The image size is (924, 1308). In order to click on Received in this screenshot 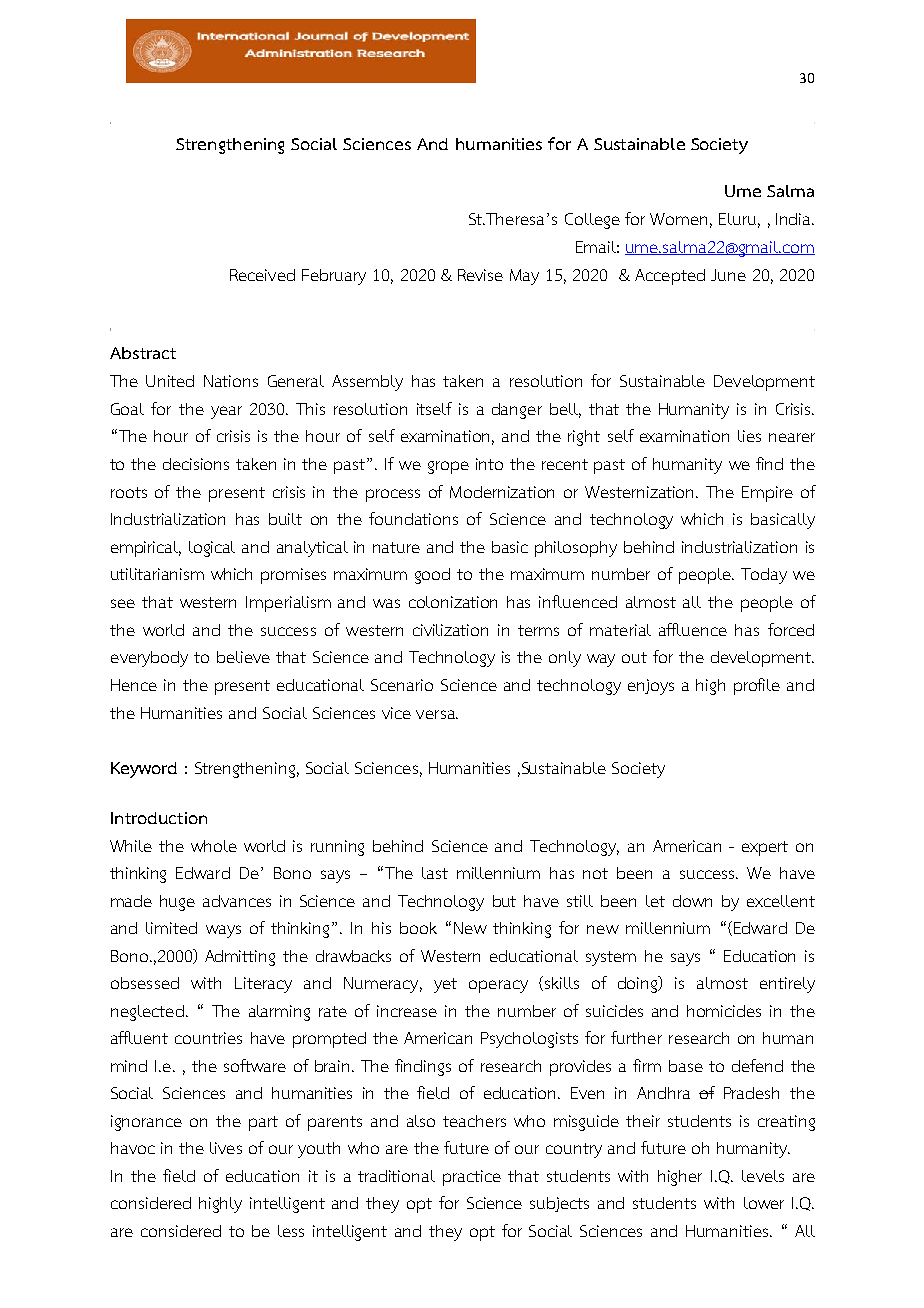, I will do `click(262, 275)`.
